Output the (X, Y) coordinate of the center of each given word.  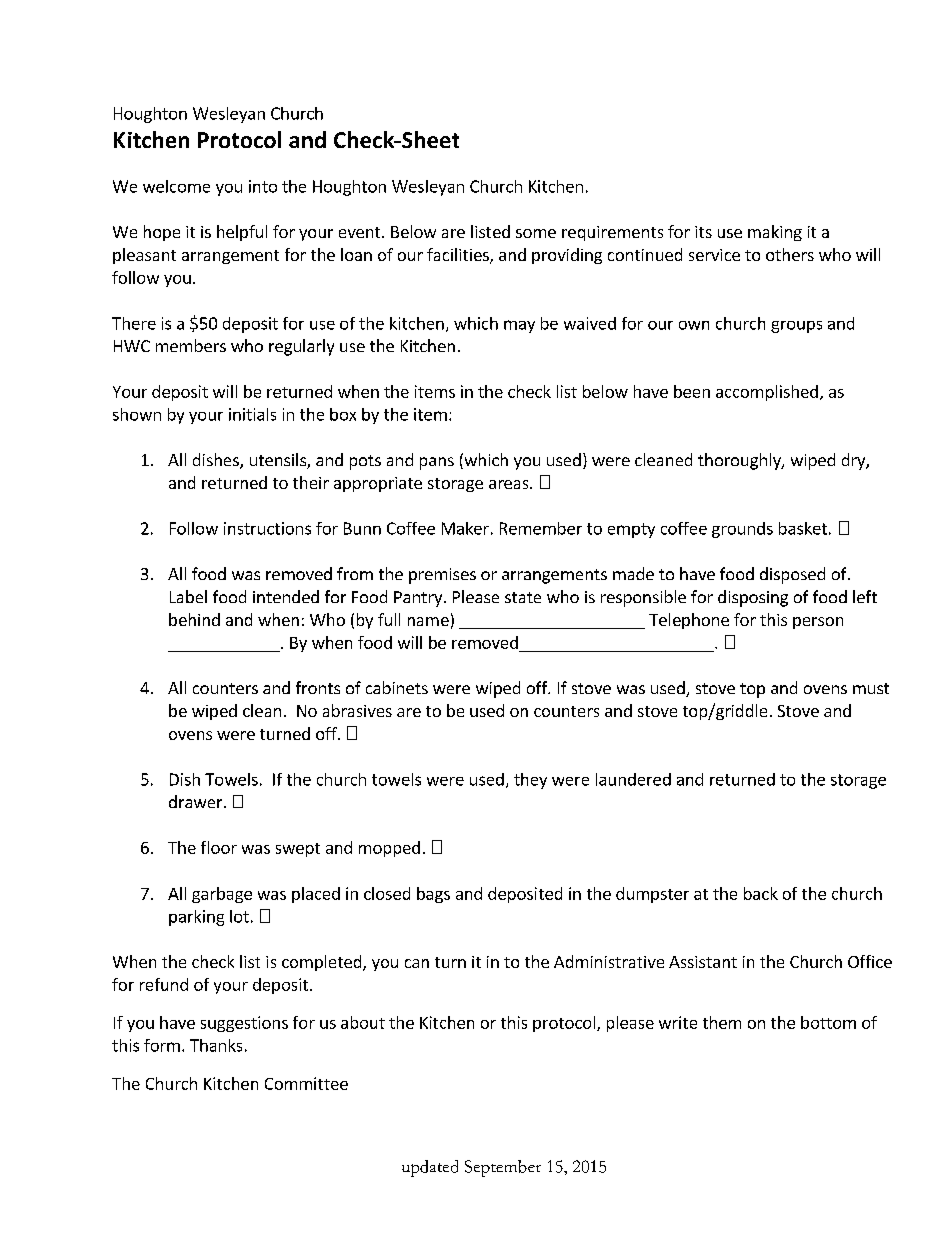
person (818, 623)
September (503, 1168)
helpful (242, 233)
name (428, 621)
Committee (306, 1083)
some (536, 233)
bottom (828, 1022)
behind (194, 619)
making (775, 233)
